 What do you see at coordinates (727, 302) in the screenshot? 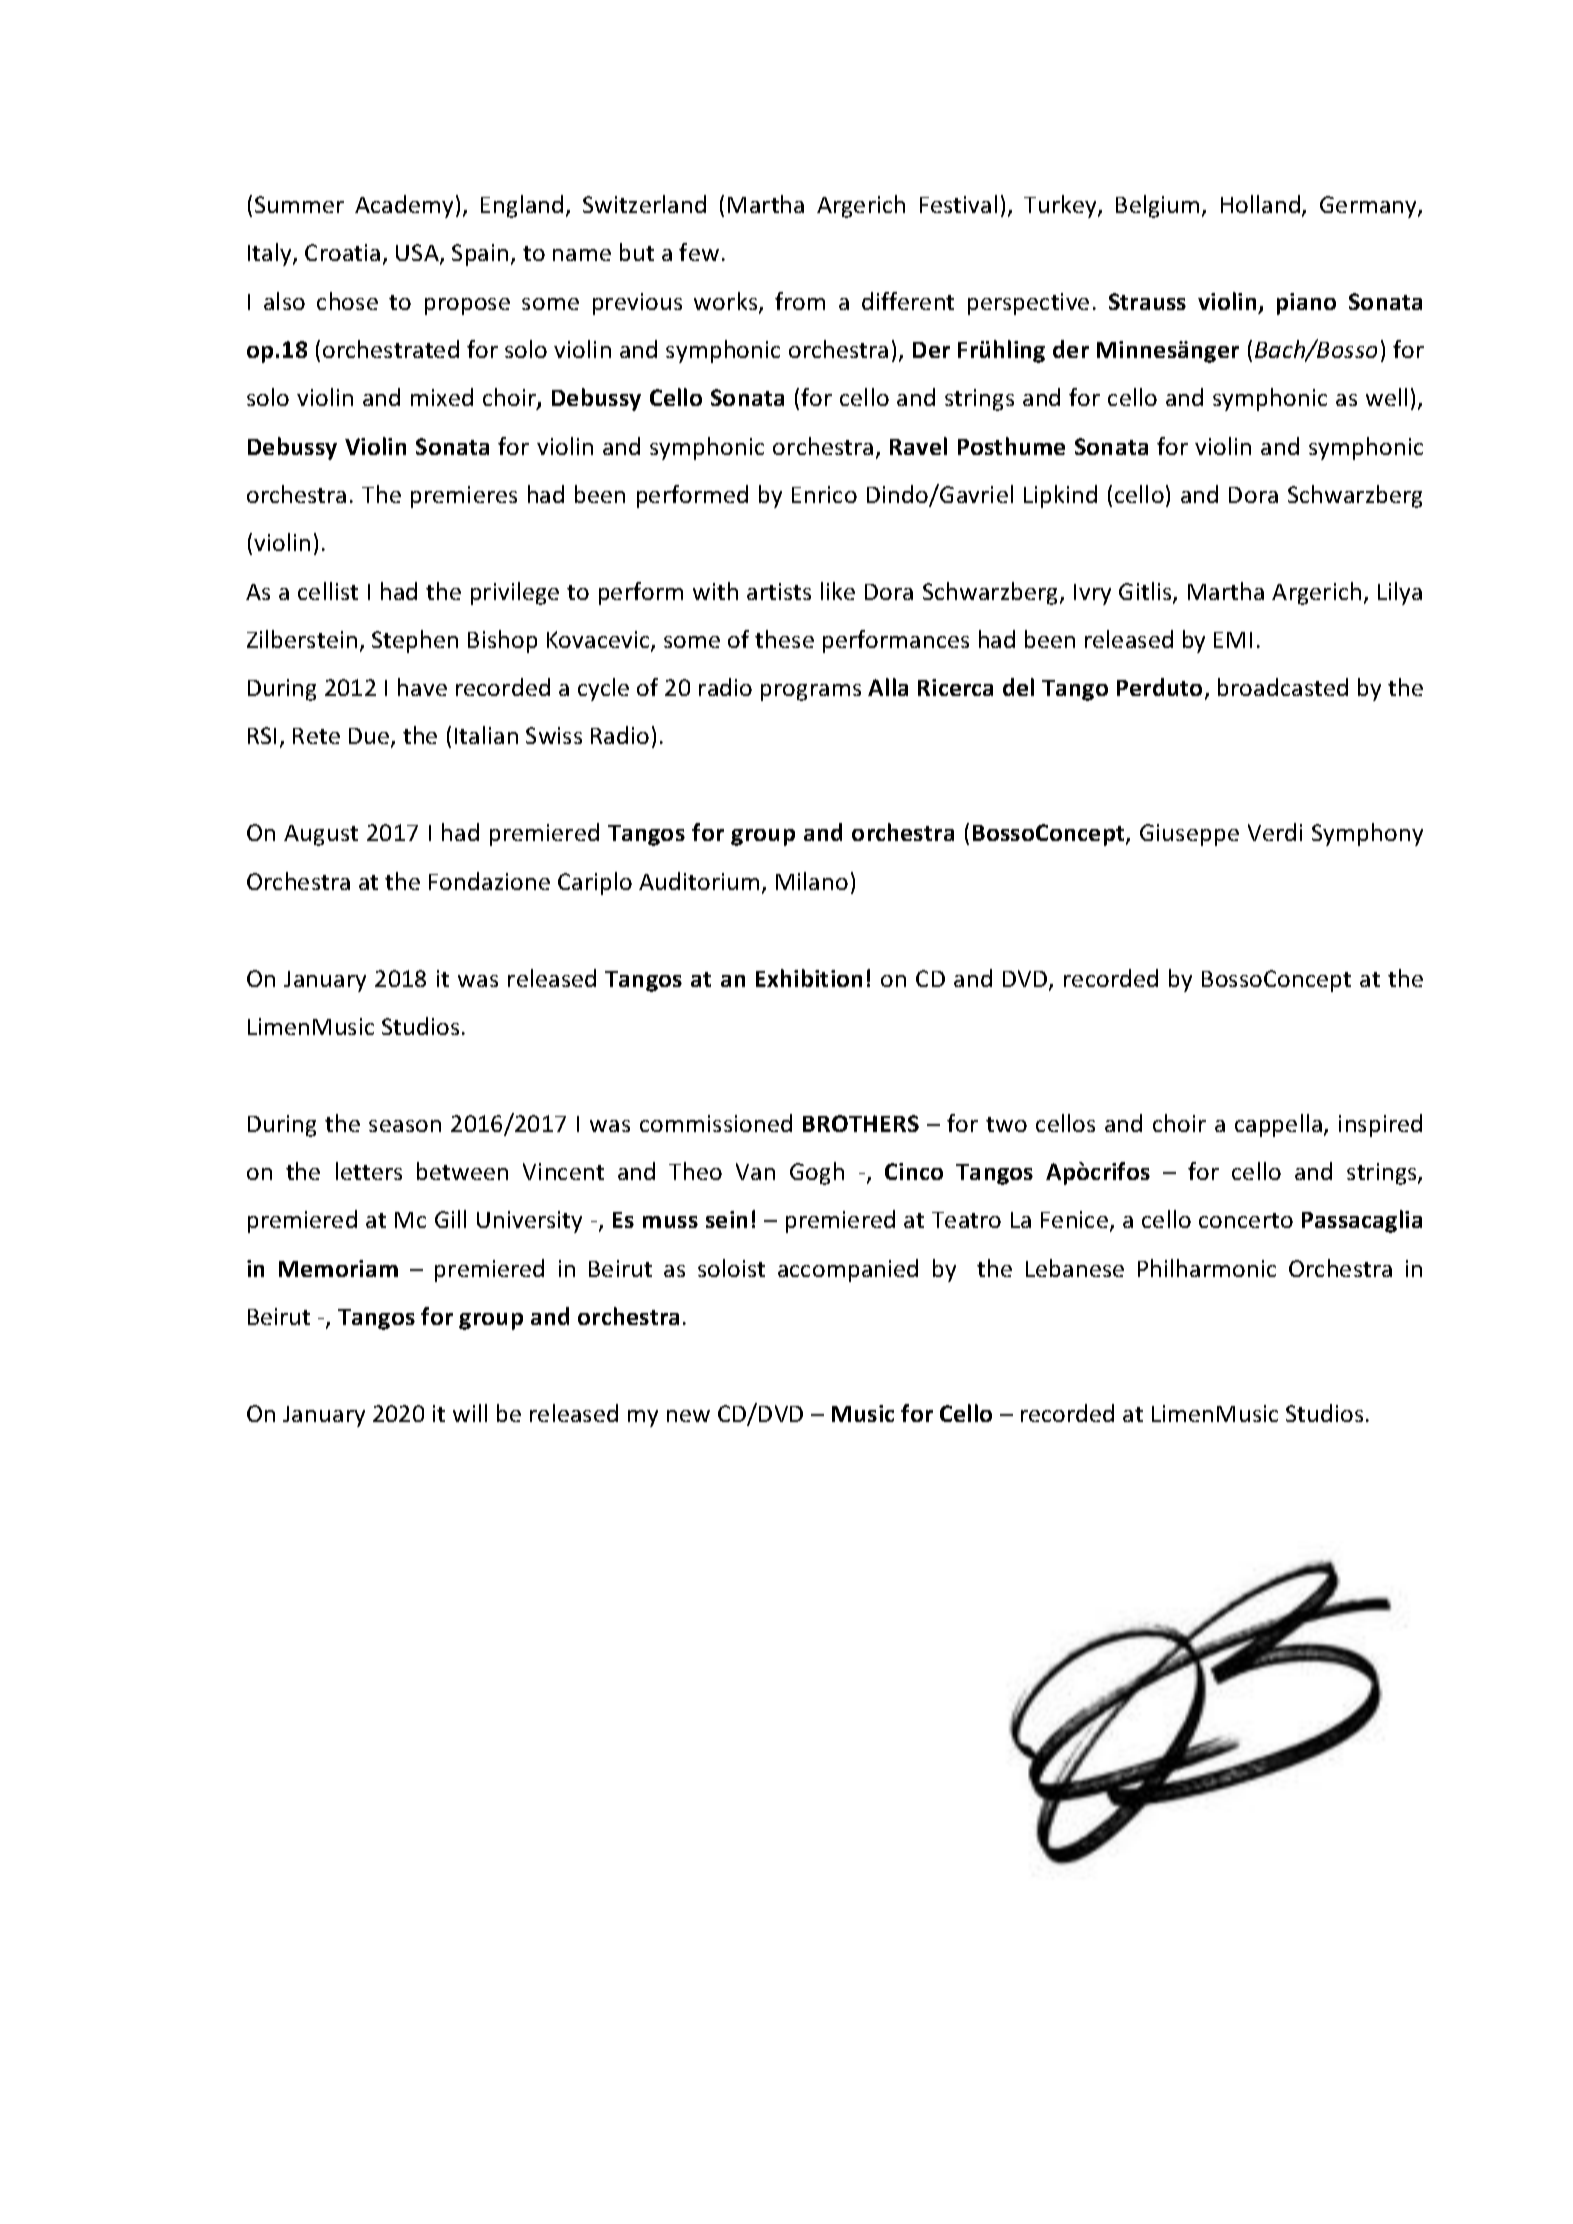
I see `works` at bounding box center [727, 302].
